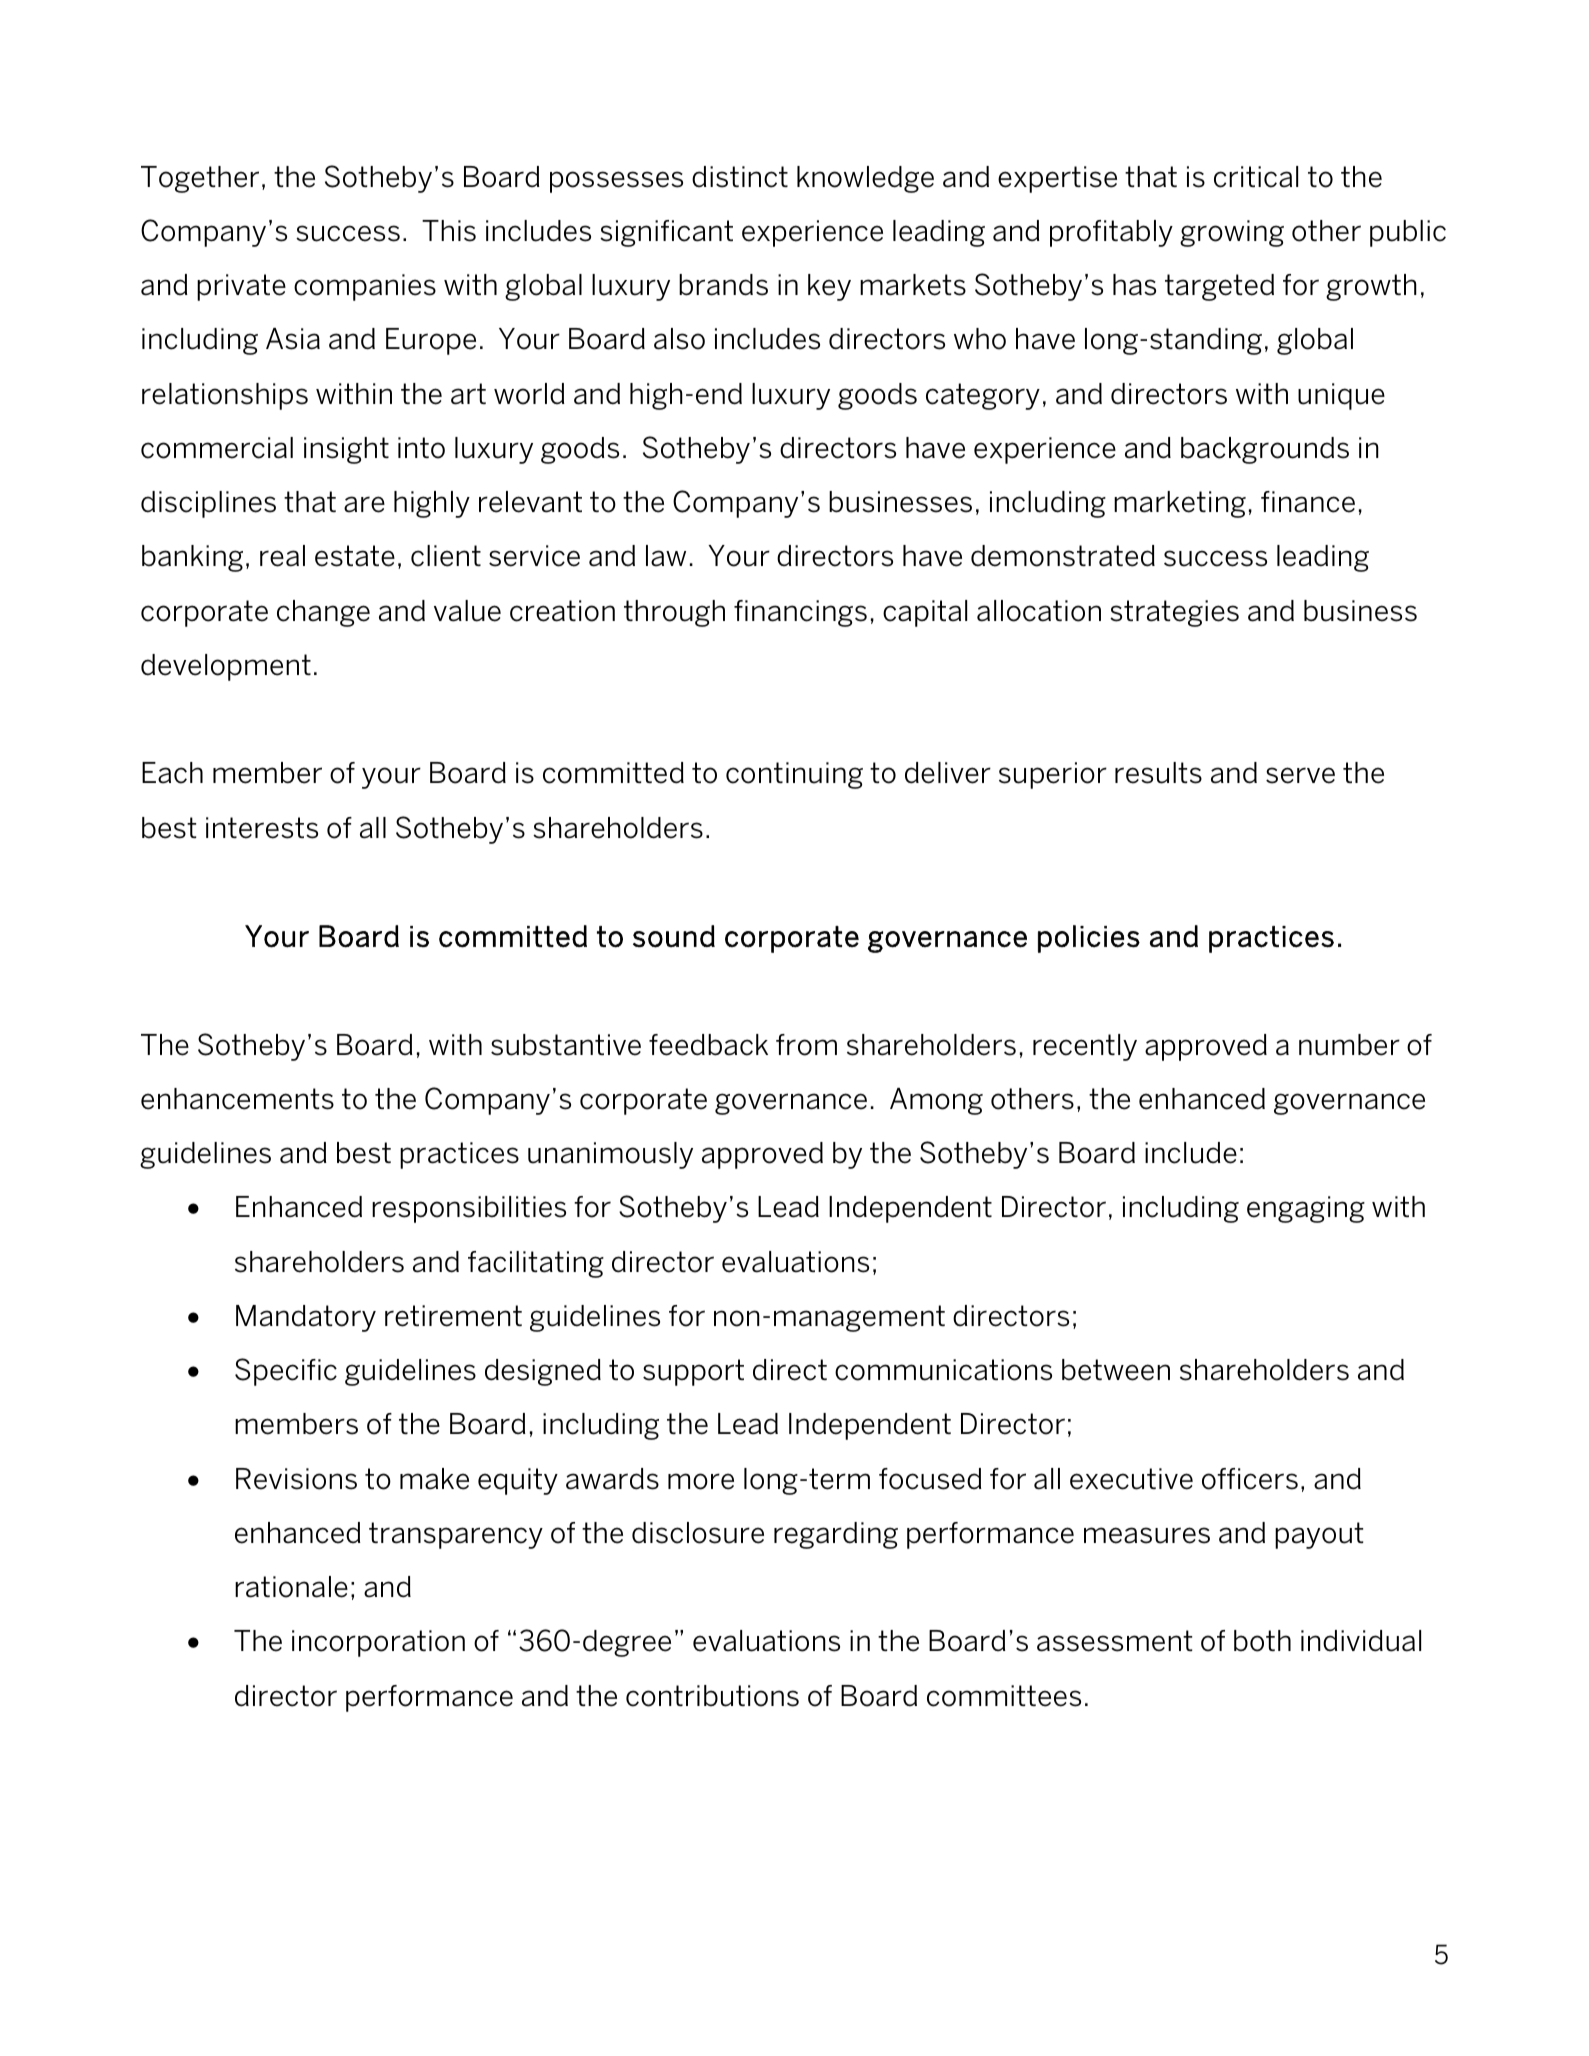 Image resolution: width=1589 pixels, height=2056 pixels. What do you see at coordinates (740, 177) in the page?
I see `distinct` at bounding box center [740, 177].
